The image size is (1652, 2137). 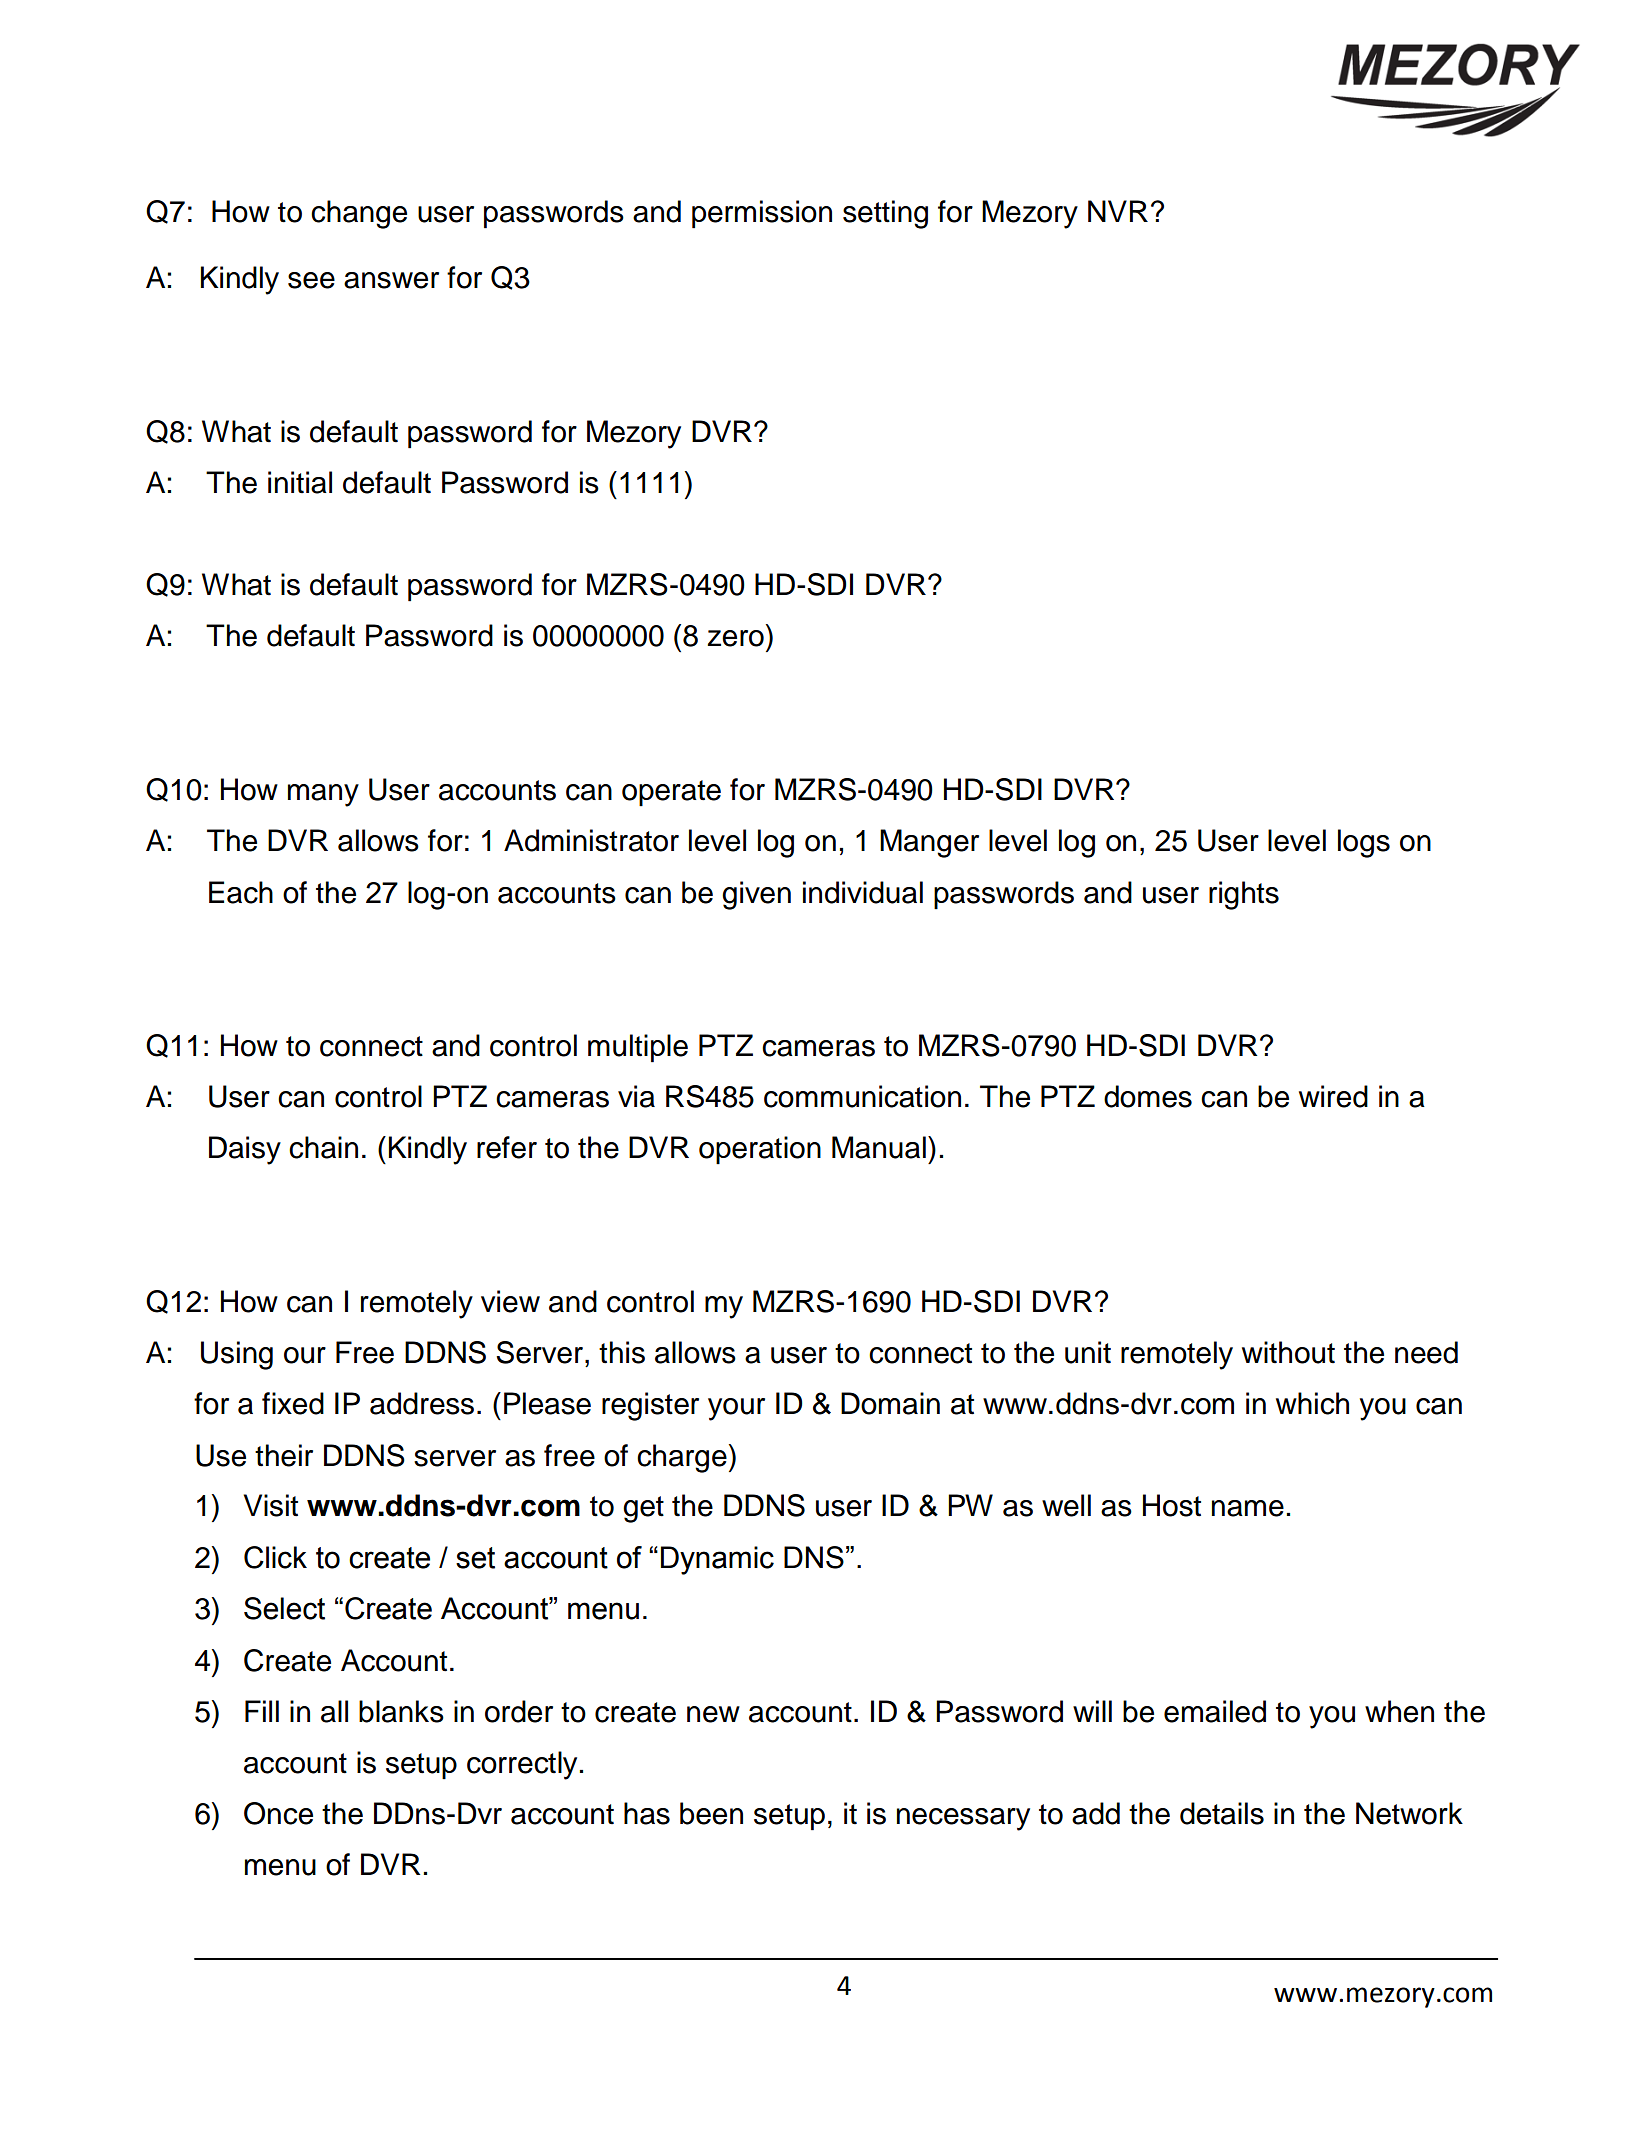 What do you see at coordinates (510, 1301) in the document?
I see `view` at bounding box center [510, 1301].
